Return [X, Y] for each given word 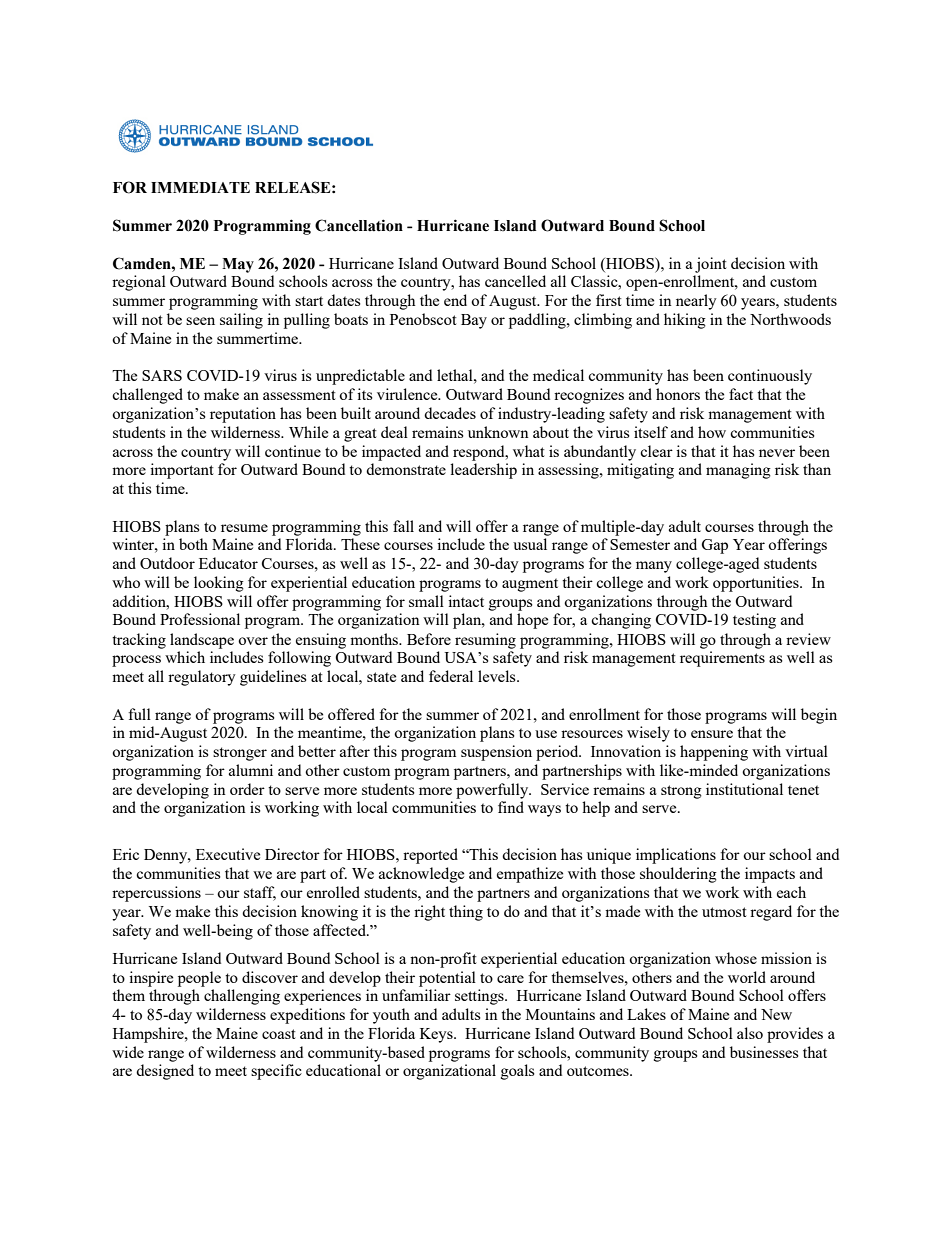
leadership [483, 471]
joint [711, 265]
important [182, 471]
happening [714, 753]
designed [165, 1072]
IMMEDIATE [200, 187]
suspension [496, 753]
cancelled [515, 281]
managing [738, 471]
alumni [251, 770]
